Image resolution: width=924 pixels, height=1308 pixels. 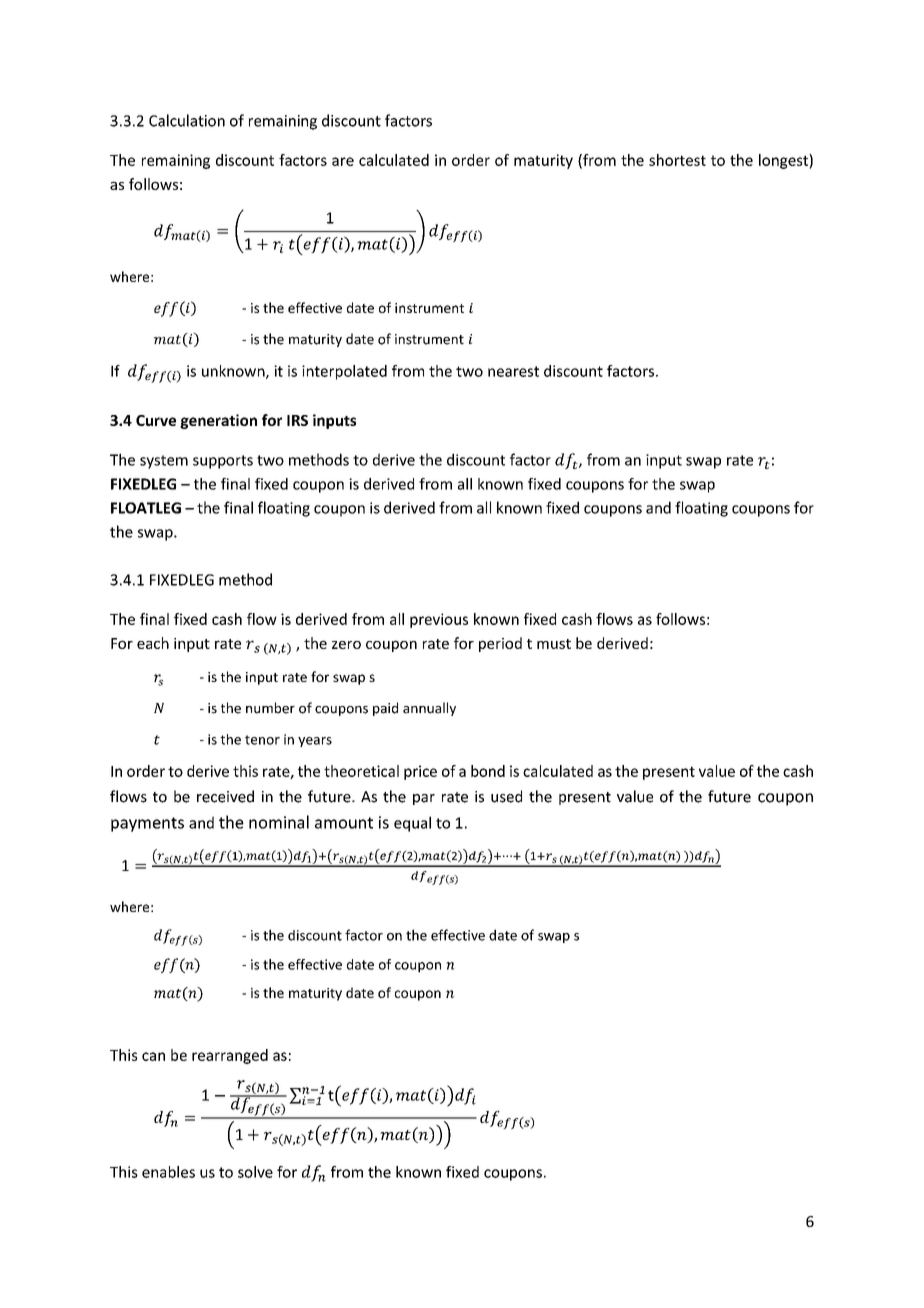 What do you see at coordinates (554, 644) in the image?
I see `must` at bounding box center [554, 644].
